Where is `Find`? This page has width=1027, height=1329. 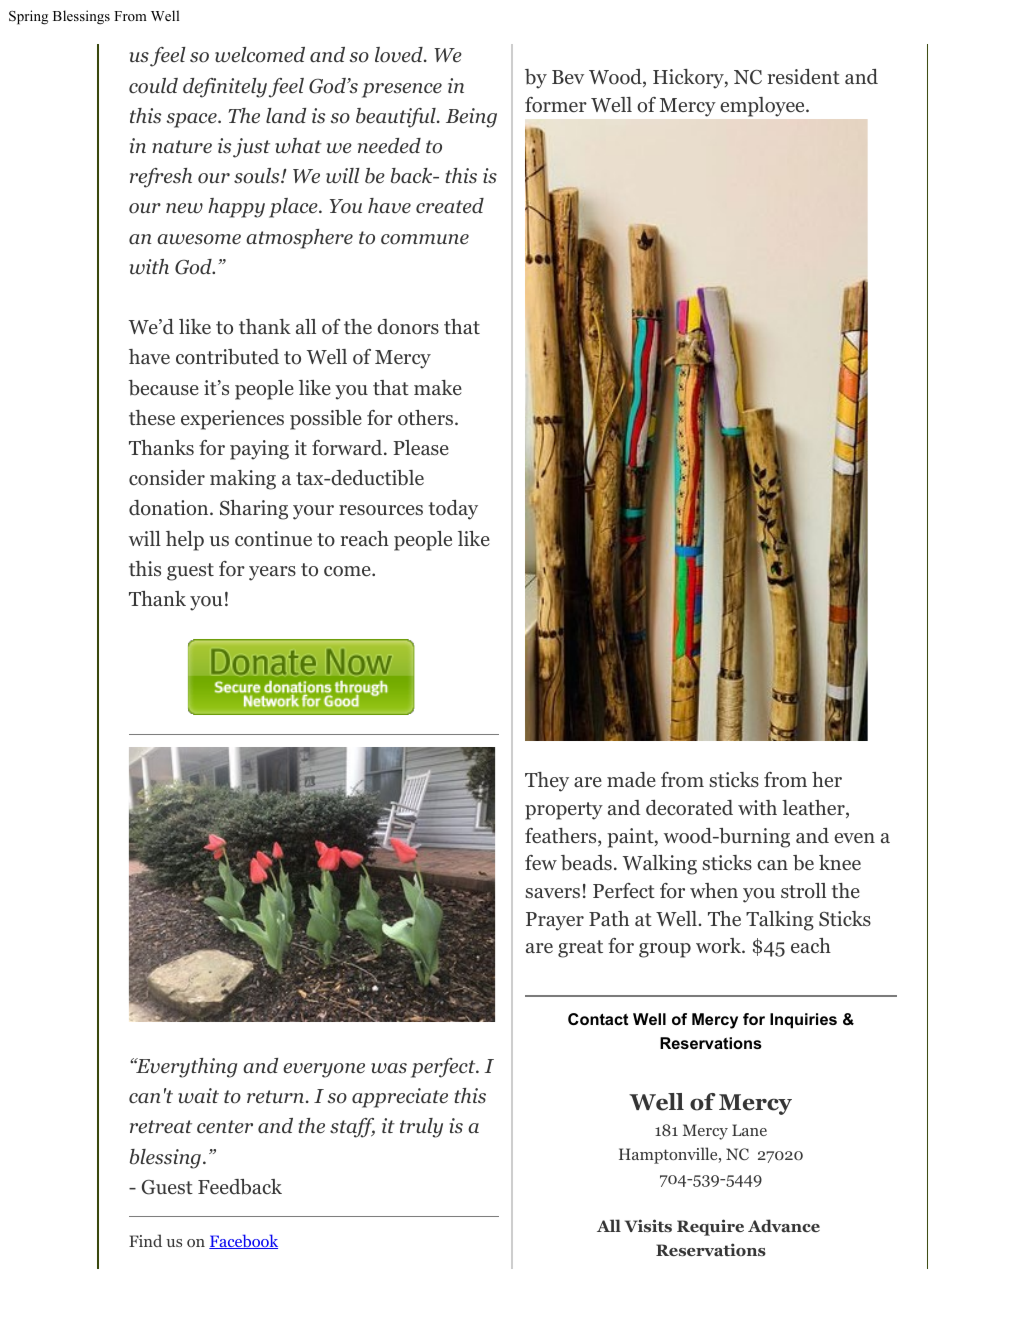
Find is located at coordinates (145, 1240).
